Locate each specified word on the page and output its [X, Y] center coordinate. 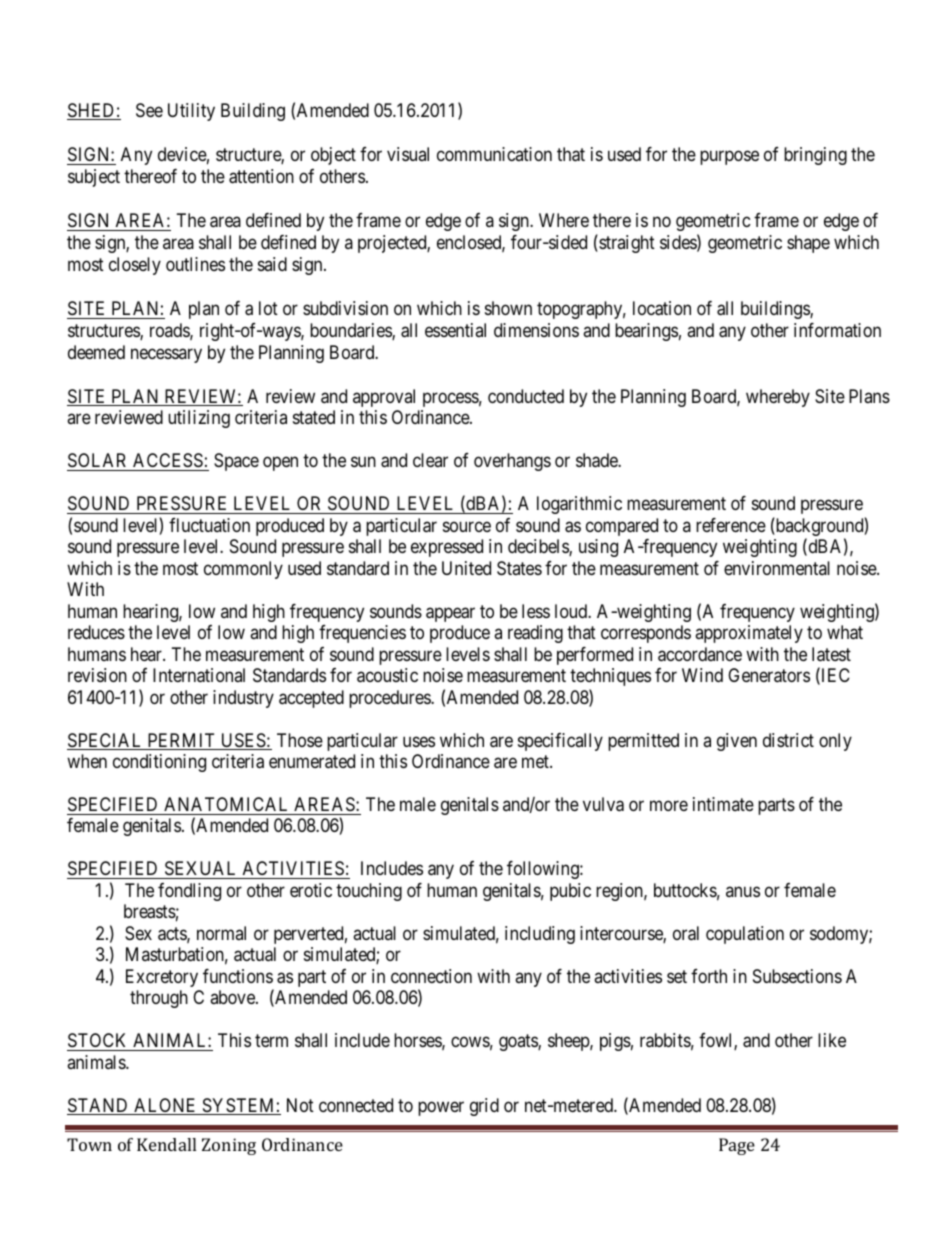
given [737, 742]
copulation [745, 935]
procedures [390, 699]
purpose [729, 158]
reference [731, 525]
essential [455, 330]
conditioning [159, 763]
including [540, 935]
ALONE [165, 1106]
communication [494, 154]
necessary [166, 356]
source [467, 526]
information [837, 330]
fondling [189, 892]
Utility [191, 112]
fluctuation [209, 525]
